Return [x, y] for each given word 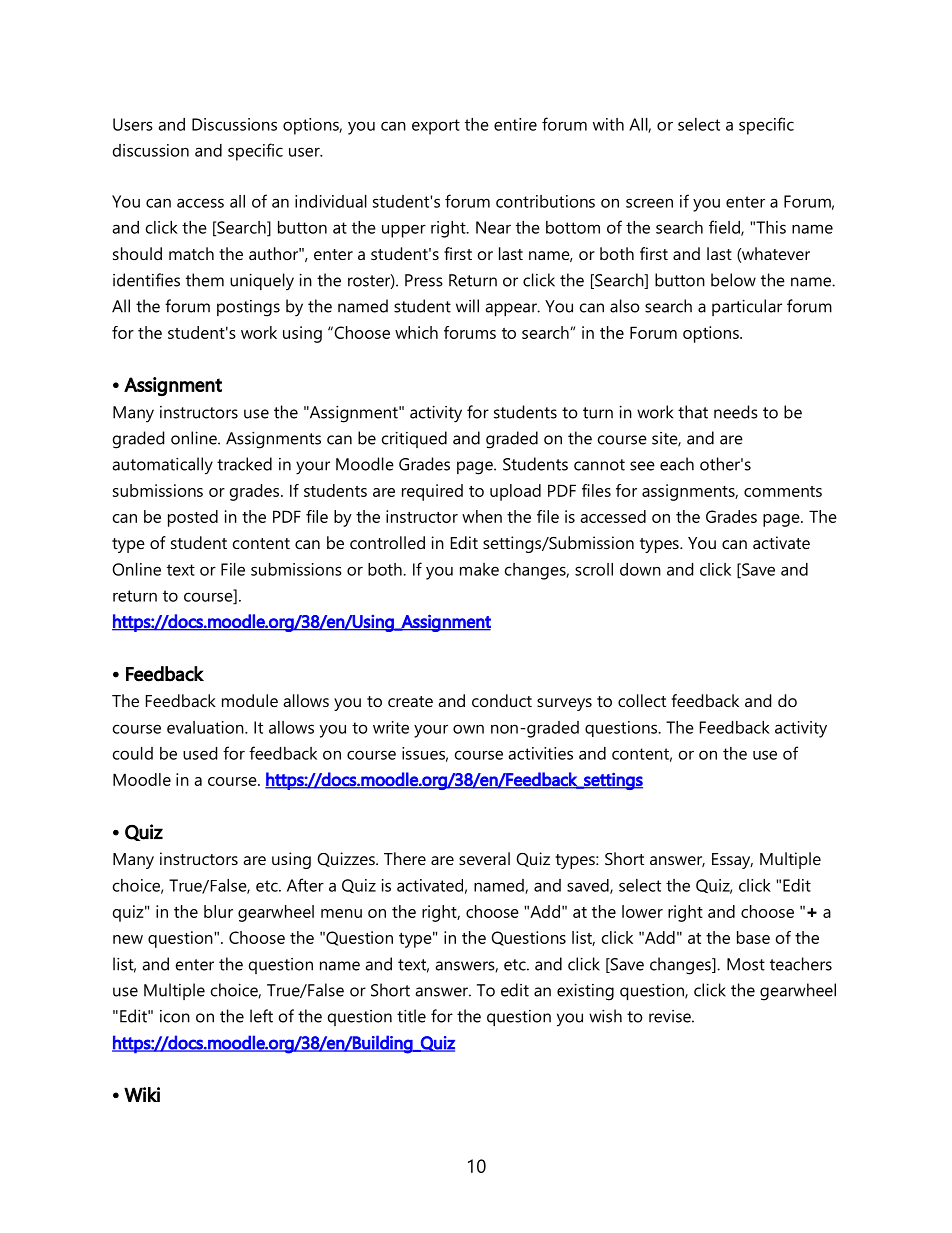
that [693, 412]
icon [175, 1016]
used [200, 753]
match [191, 253]
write [391, 727]
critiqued [414, 439]
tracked [244, 464]
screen [649, 203]
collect [642, 700]
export [436, 127]
